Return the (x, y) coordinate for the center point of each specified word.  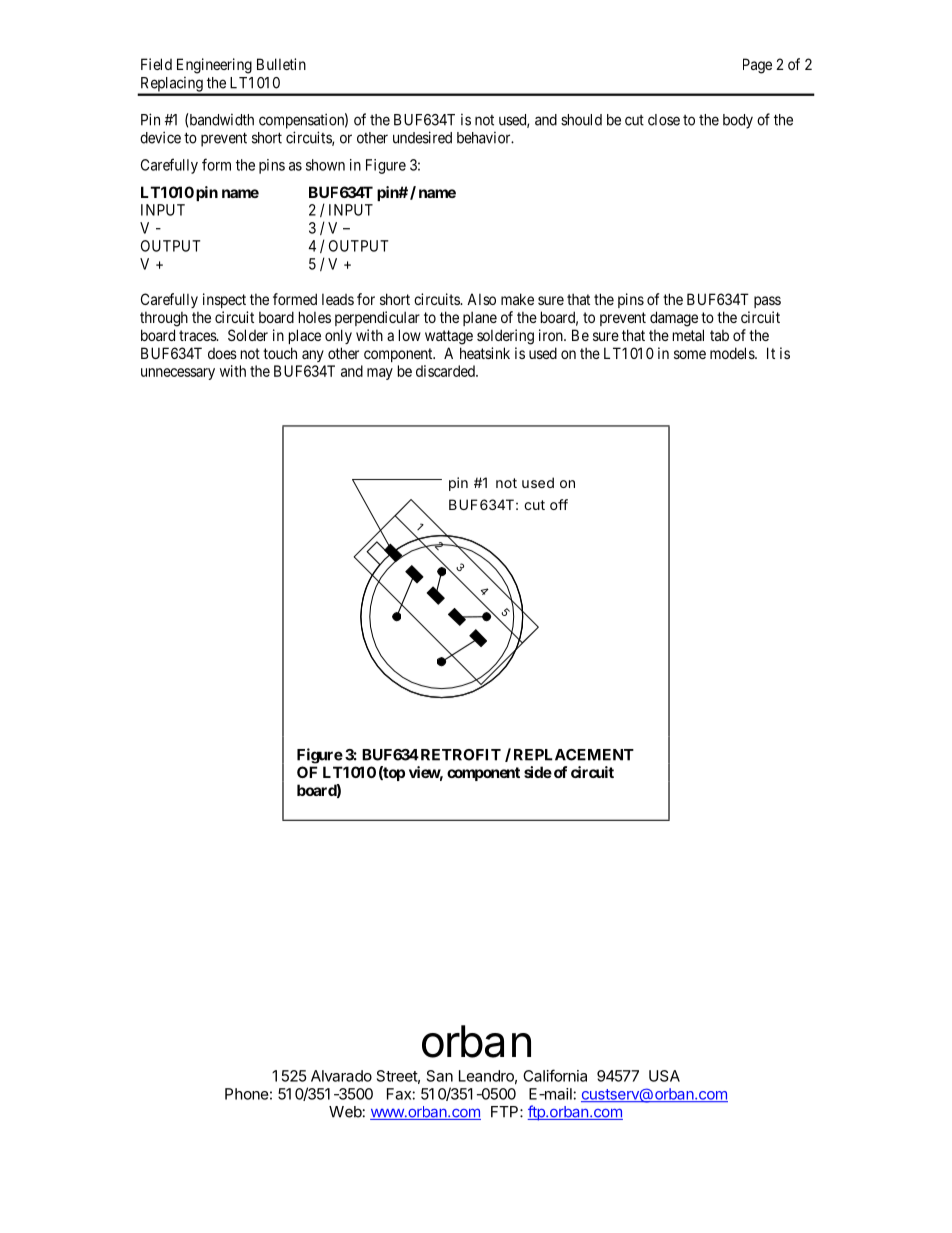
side (538, 772)
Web (345, 1112)
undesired (422, 137)
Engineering (214, 66)
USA (664, 1076)
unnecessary (178, 374)
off (559, 504)
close (664, 120)
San (440, 1076)
